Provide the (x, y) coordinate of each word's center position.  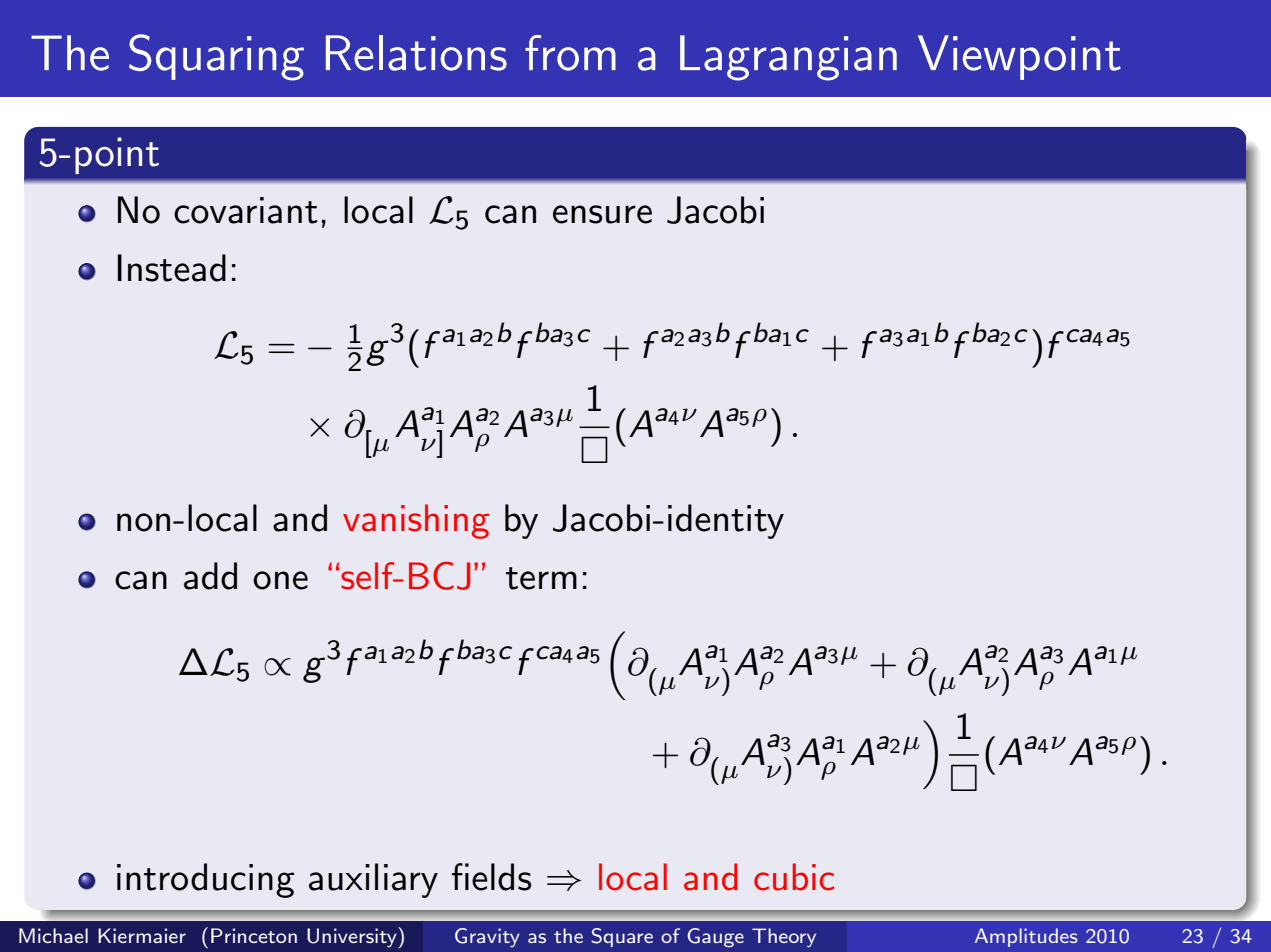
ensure (602, 214)
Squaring (216, 57)
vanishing (416, 521)
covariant (246, 210)
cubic (794, 877)
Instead (172, 268)
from (570, 53)
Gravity (487, 937)
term (541, 578)
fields (491, 877)
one (280, 580)
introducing (206, 880)
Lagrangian (788, 58)
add (210, 576)
